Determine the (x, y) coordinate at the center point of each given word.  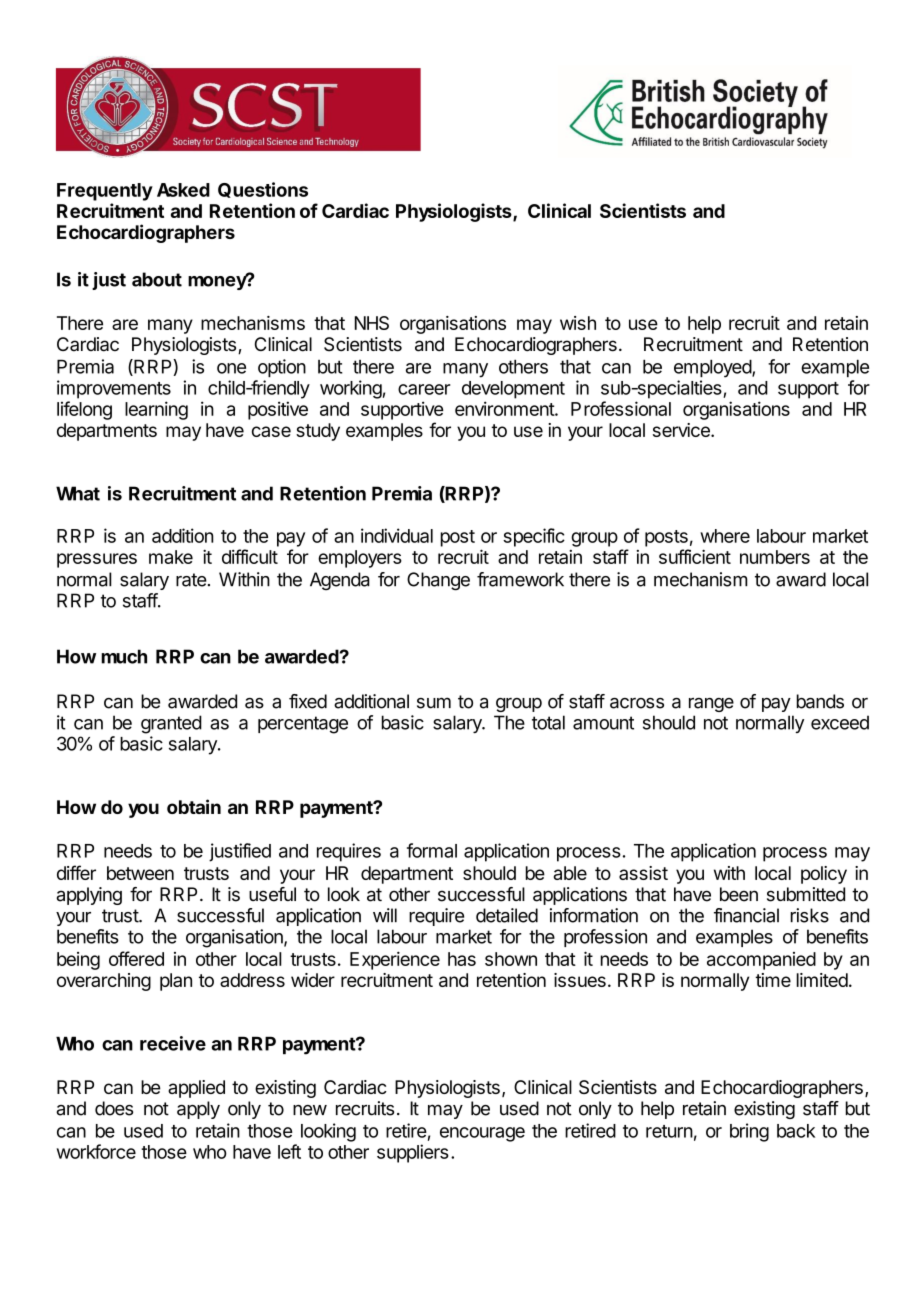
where (725, 536)
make (171, 557)
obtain (194, 806)
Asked (183, 190)
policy (824, 875)
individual (397, 535)
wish (578, 323)
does (114, 1108)
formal (432, 850)
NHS (372, 323)
